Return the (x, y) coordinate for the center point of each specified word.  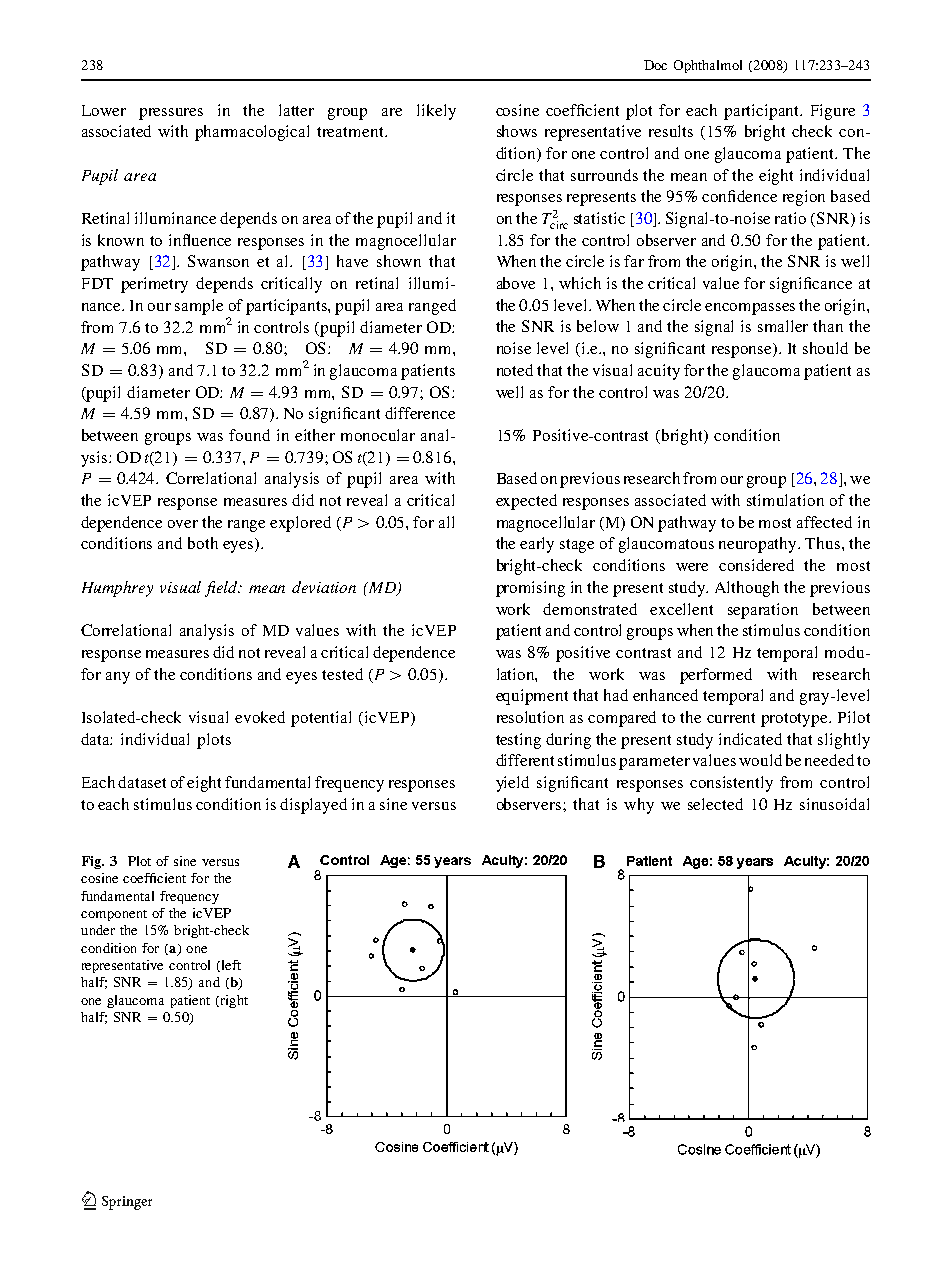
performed (716, 676)
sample (199, 307)
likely (436, 112)
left (230, 966)
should (825, 348)
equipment (532, 697)
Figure (833, 112)
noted (515, 370)
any (118, 678)
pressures (171, 114)
